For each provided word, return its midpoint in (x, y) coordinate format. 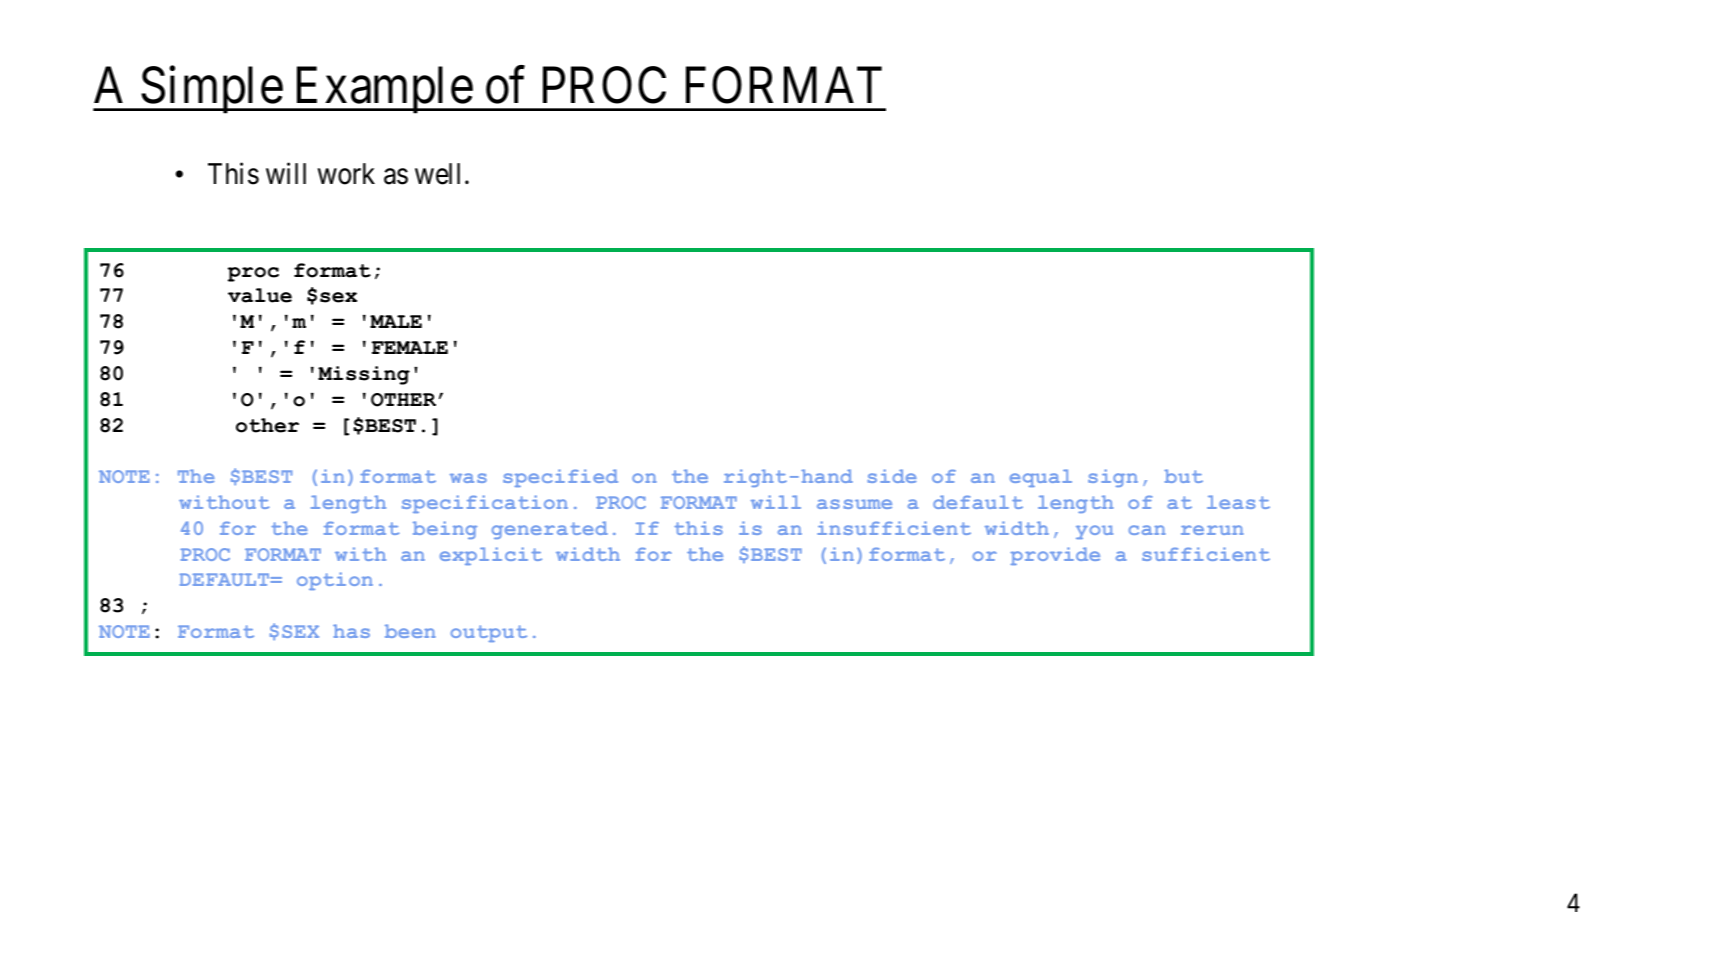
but (1183, 476)
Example (383, 90)
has (351, 631)
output (489, 633)
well (437, 174)
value (260, 295)
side (892, 476)
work (346, 174)
